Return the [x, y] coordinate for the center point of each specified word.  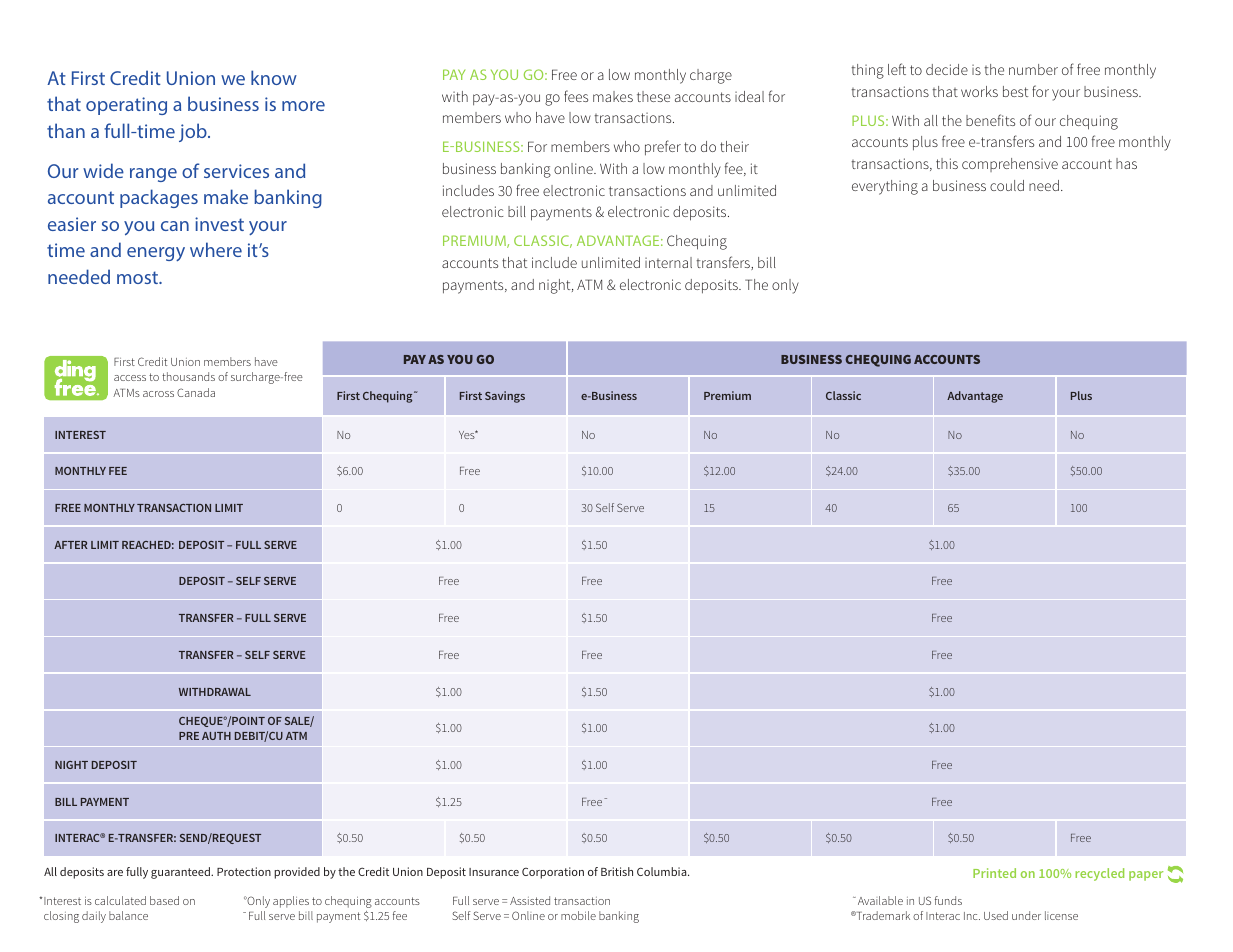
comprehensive [1010, 165]
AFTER [71, 545]
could [1007, 185]
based [164, 900]
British [617, 871]
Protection [244, 871]
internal [668, 262]
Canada [196, 392]
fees [576, 96]
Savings [505, 397]
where [216, 249]
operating [126, 106]
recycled [1099, 874]
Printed [994, 873]
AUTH [216, 736]
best [1015, 91]
